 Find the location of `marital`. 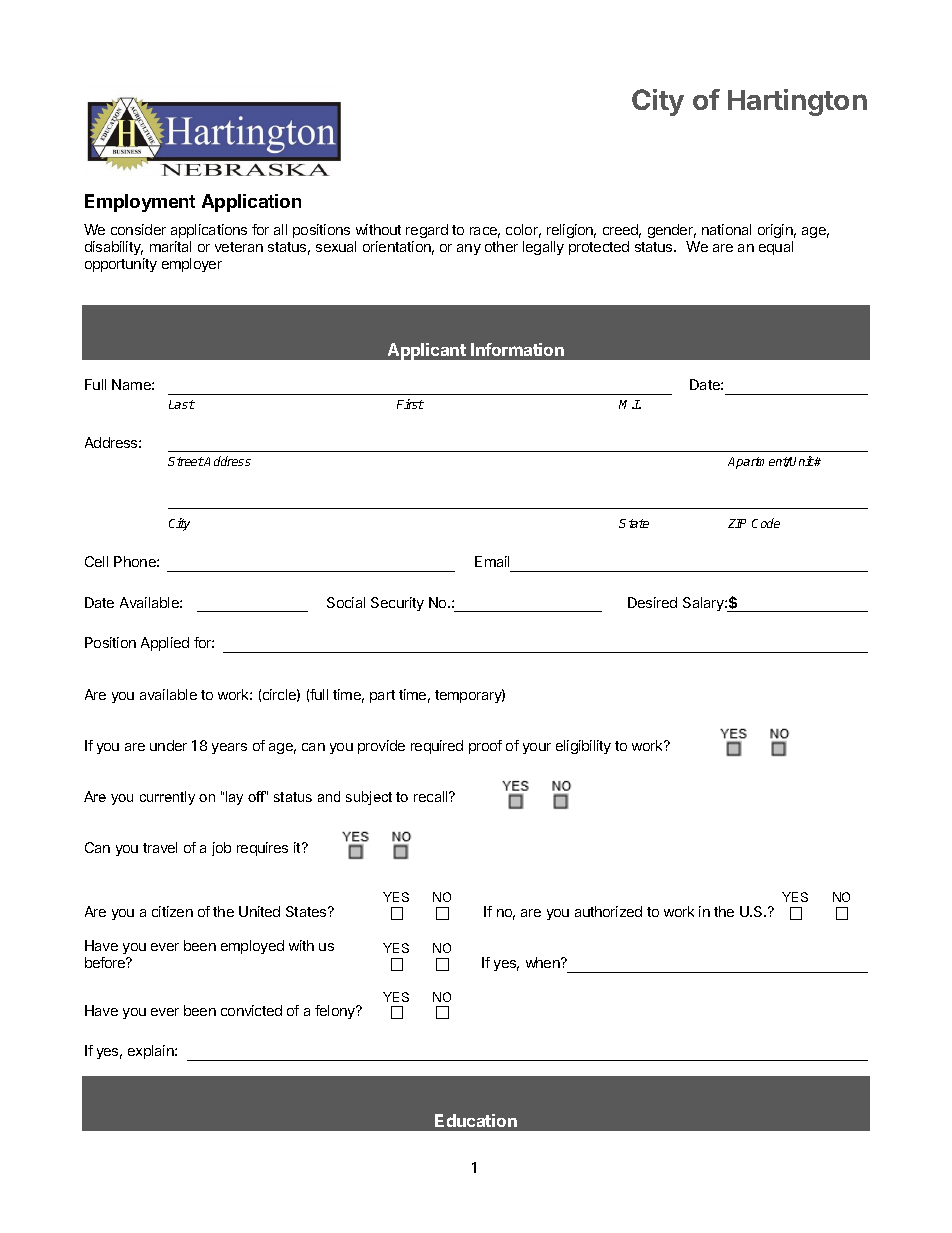

marital is located at coordinates (170, 246).
